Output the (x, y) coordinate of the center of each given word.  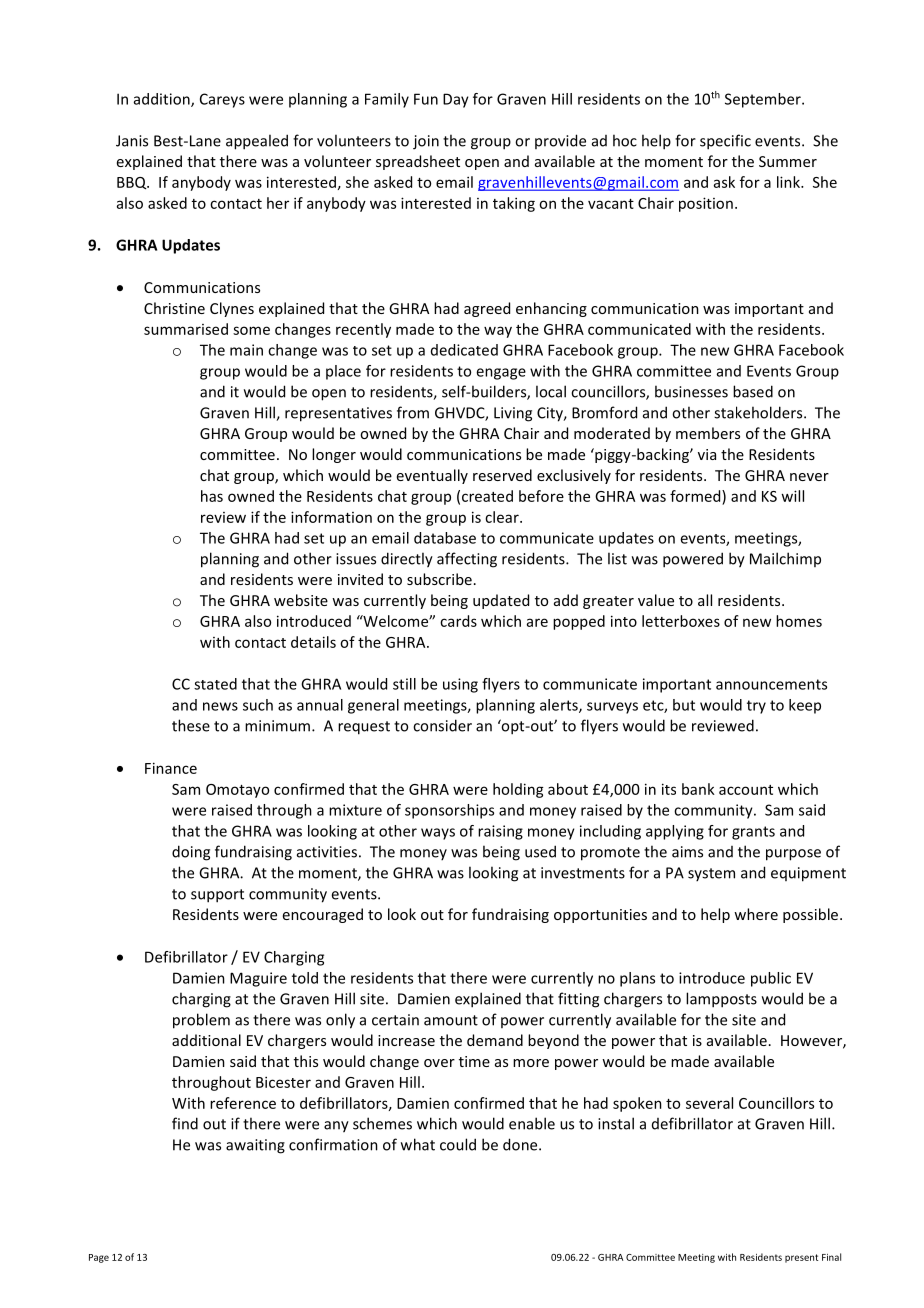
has (212, 496)
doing (191, 853)
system (711, 874)
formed (696, 496)
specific (725, 142)
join (426, 142)
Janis (132, 141)
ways (438, 834)
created (487, 496)
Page (99, 1258)
